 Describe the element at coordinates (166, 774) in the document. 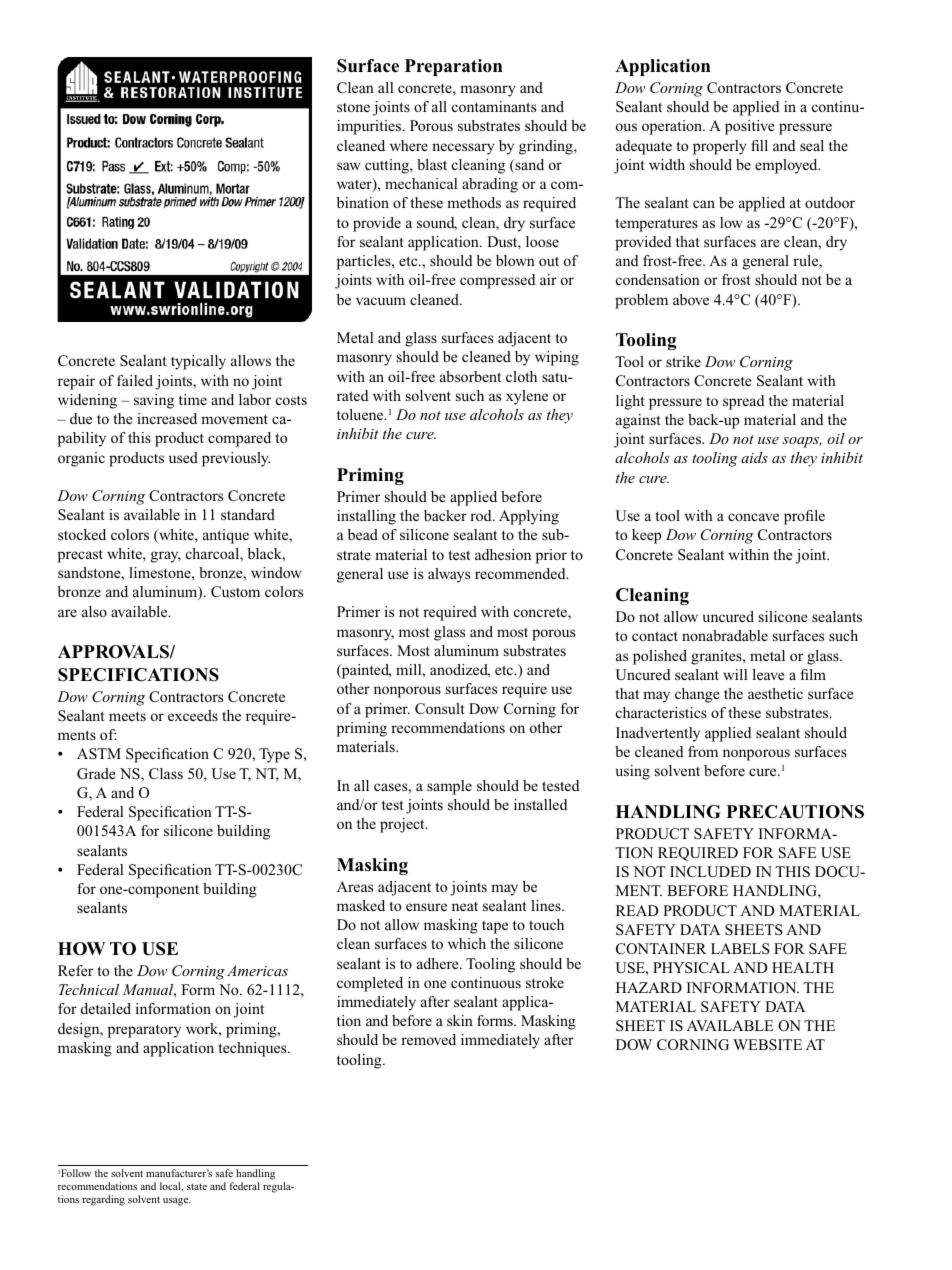

I see `Class` at that location.
